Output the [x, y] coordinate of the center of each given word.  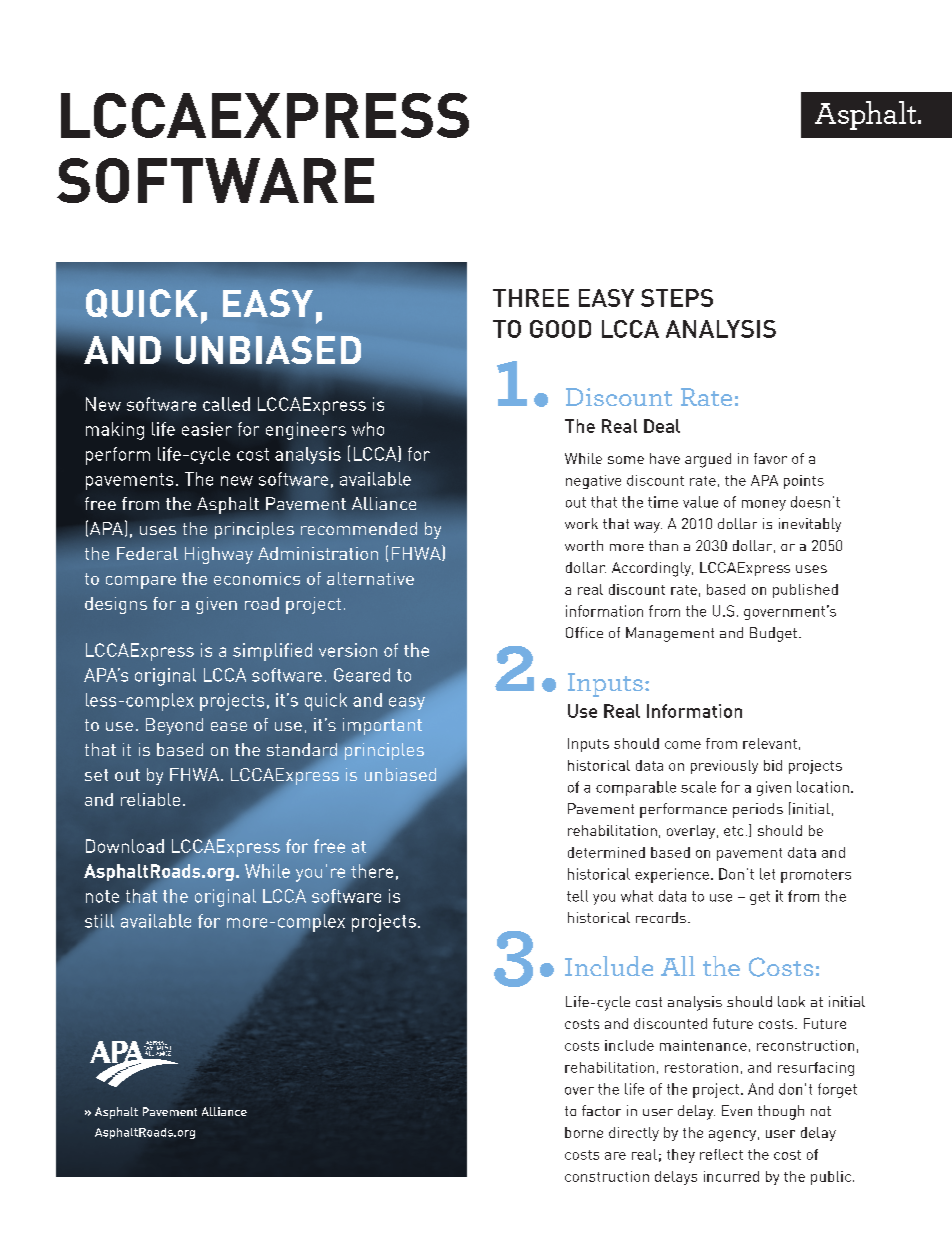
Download [125, 846]
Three [531, 298]
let [767, 874]
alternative [370, 578]
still [99, 921]
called [226, 404]
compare [141, 582]
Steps [677, 298]
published [805, 591]
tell [577, 896]
